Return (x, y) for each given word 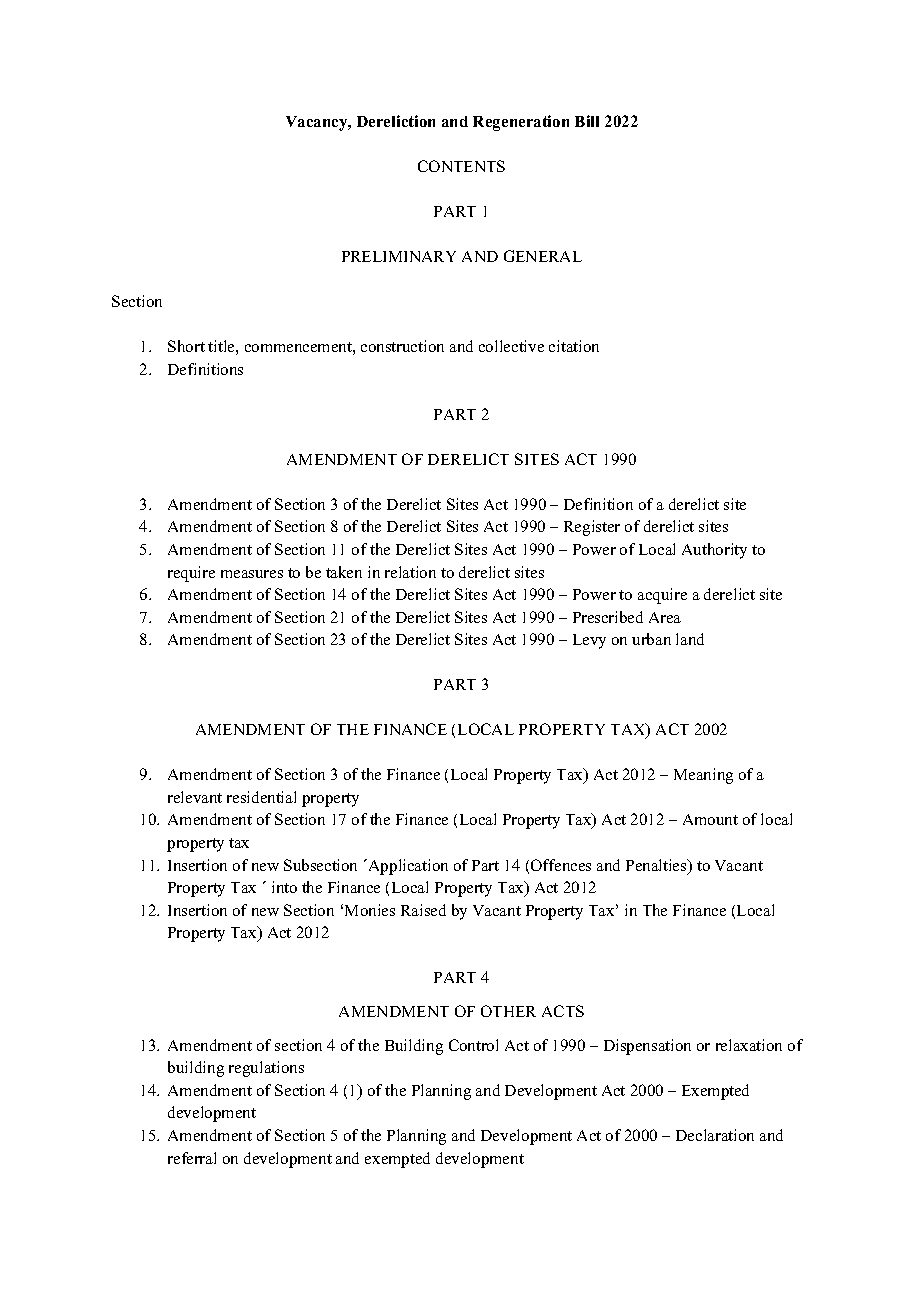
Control (473, 1045)
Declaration (715, 1135)
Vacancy (318, 123)
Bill (587, 121)
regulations (266, 1069)
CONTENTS (461, 166)
